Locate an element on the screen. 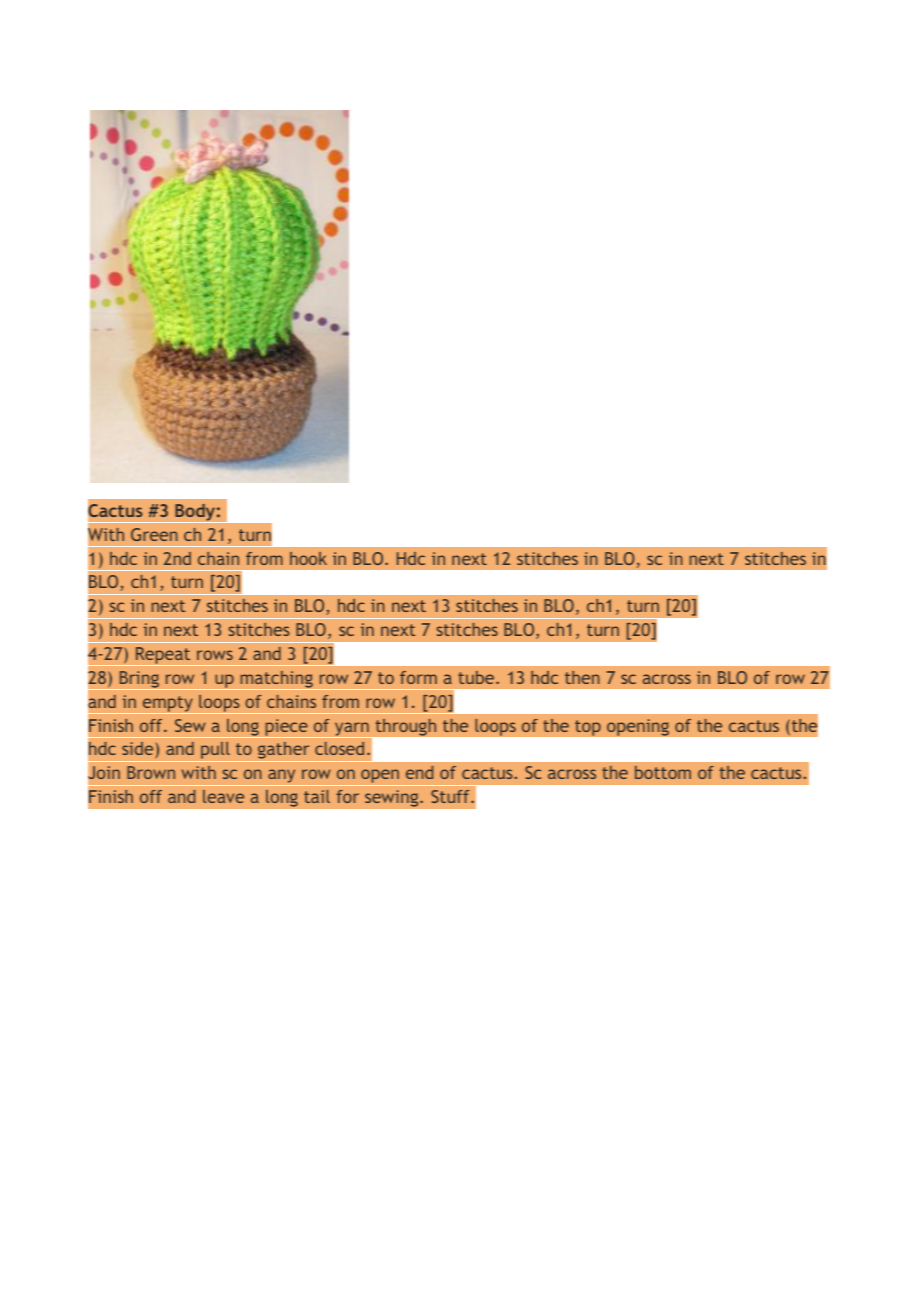  then is located at coordinates (582, 677).
